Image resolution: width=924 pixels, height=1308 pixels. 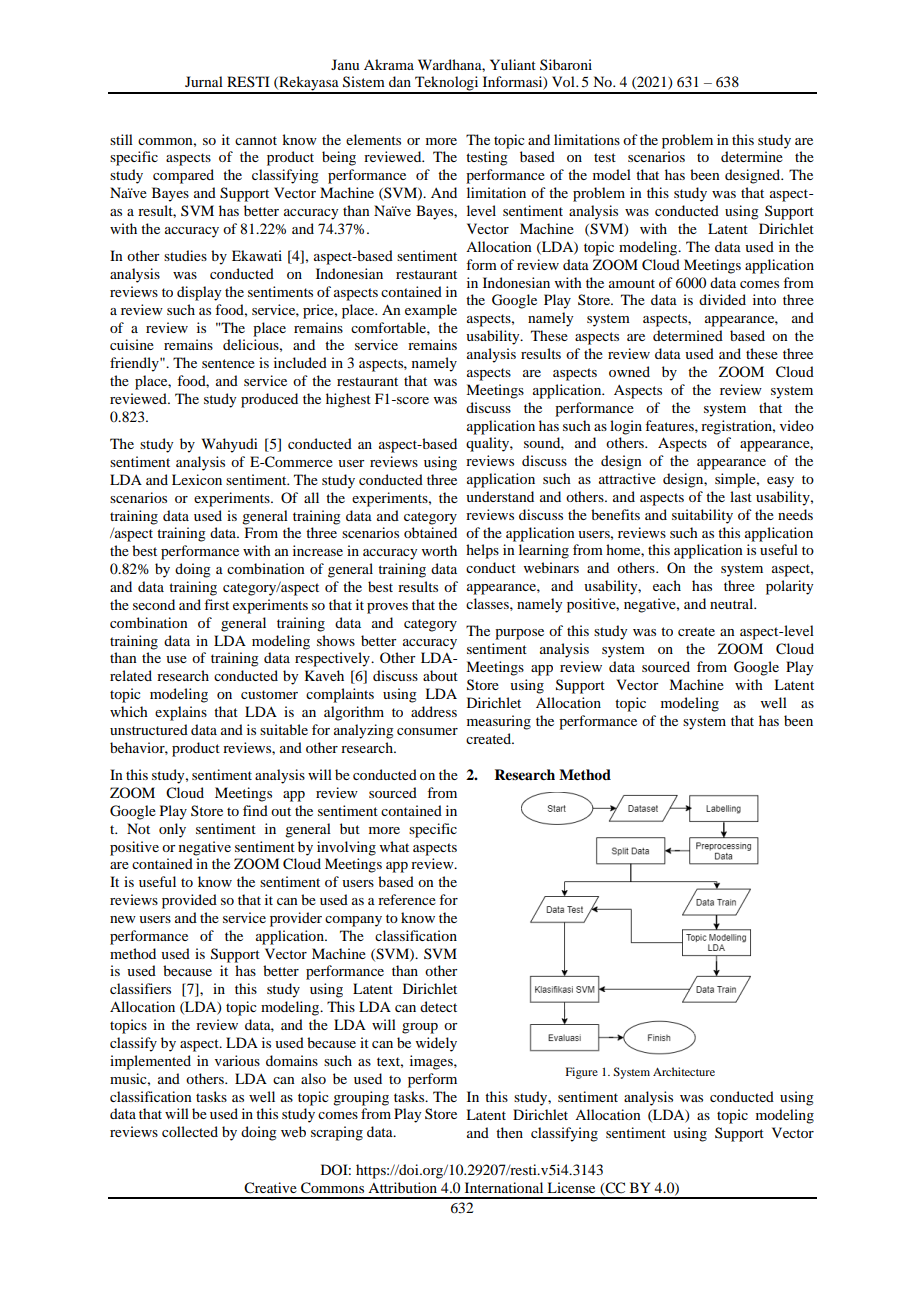 What do you see at coordinates (447, 84) in the document?
I see `Teknologi` at bounding box center [447, 84].
